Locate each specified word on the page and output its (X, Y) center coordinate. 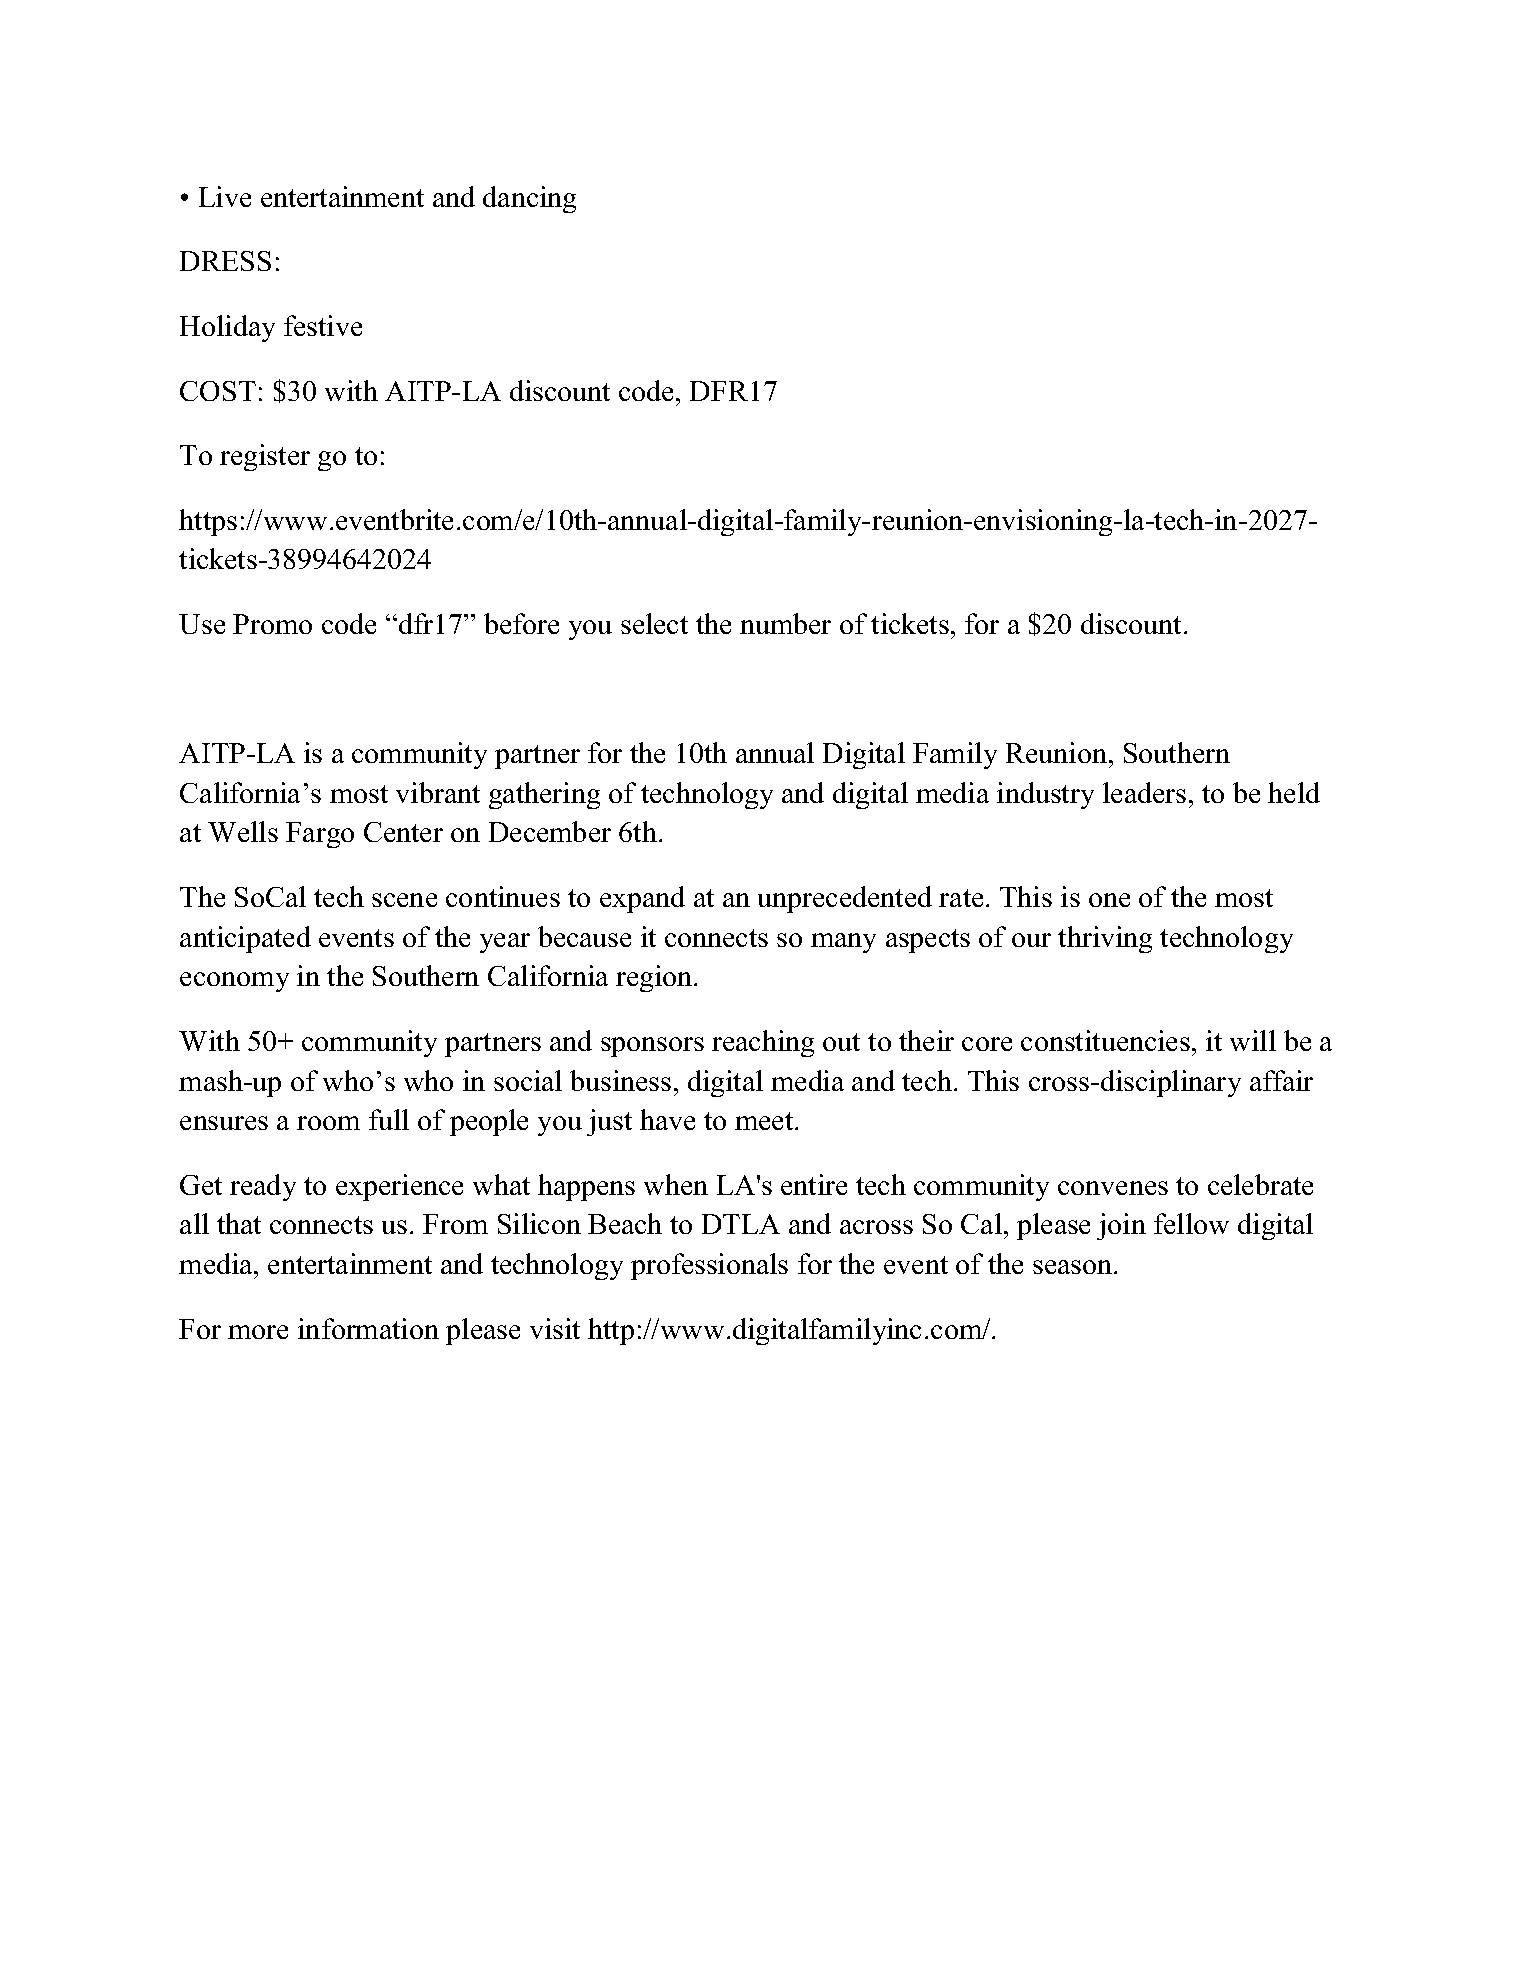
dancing (529, 199)
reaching (763, 1043)
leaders (1144, 792)
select (654, 623)
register (265, 457)
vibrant (438, 792)
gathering (544, 795)
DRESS (225, 261)
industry (1045, 795)
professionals (709, 1266)
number (785, 623)
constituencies (1105, 1040)
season (1074, 1267)
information (368, 1328)
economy (234, 982)
